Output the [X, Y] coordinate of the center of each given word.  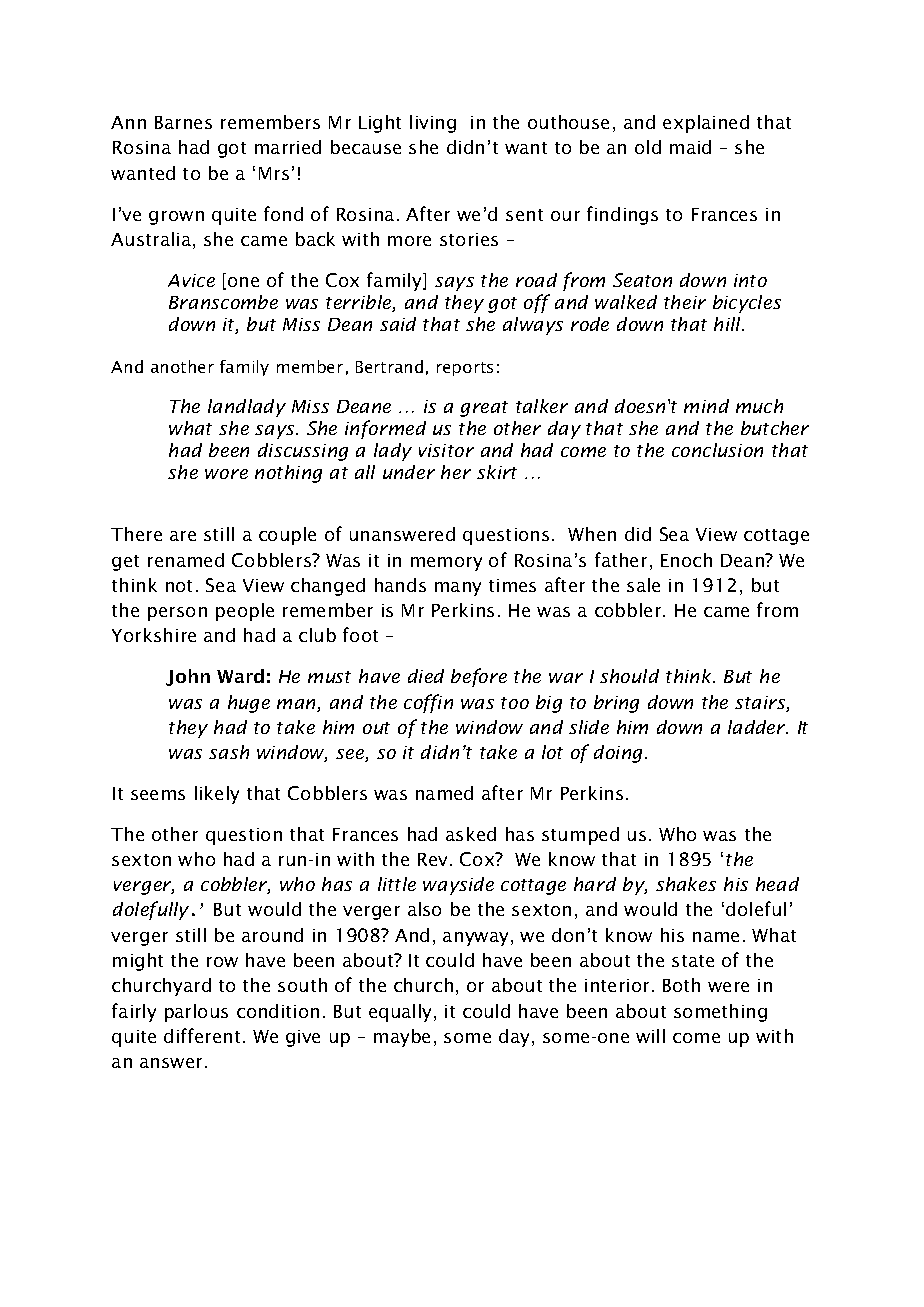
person [177, 614]
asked [471, 834]
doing [620, 754]
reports [465, 369]
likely [217, 795]
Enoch [686, 560]
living [433, 124]
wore [226, 474]
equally [402, 1013]
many [458, 589]
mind [706, 406]
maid [690, 147]
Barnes [183, 122]
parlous [196, 1013]
